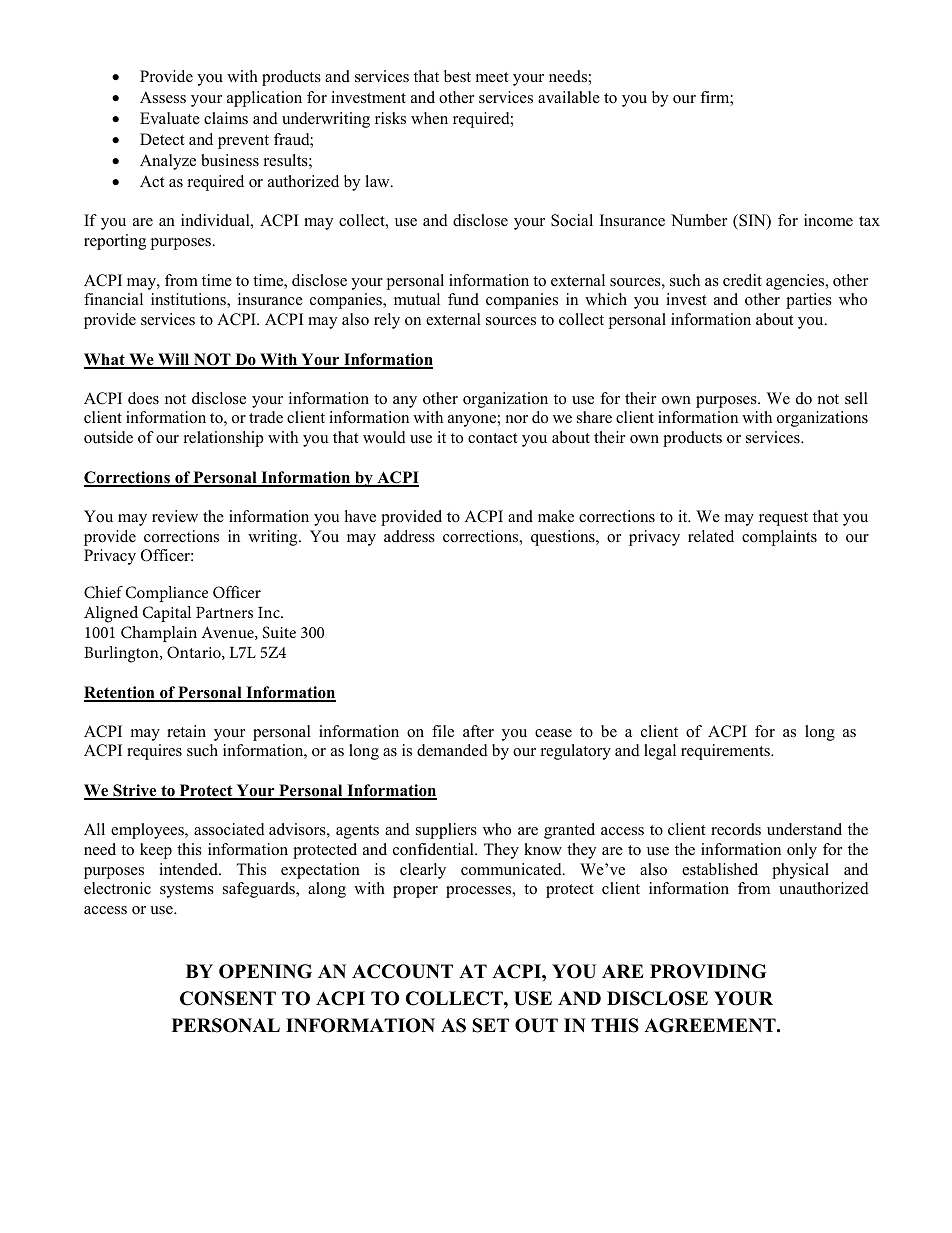 Image resolution: width=952 pixels, height=1233 pixels. Describe the element at coordinates (409, 536) in the screenshot. I see `address` at that location.
